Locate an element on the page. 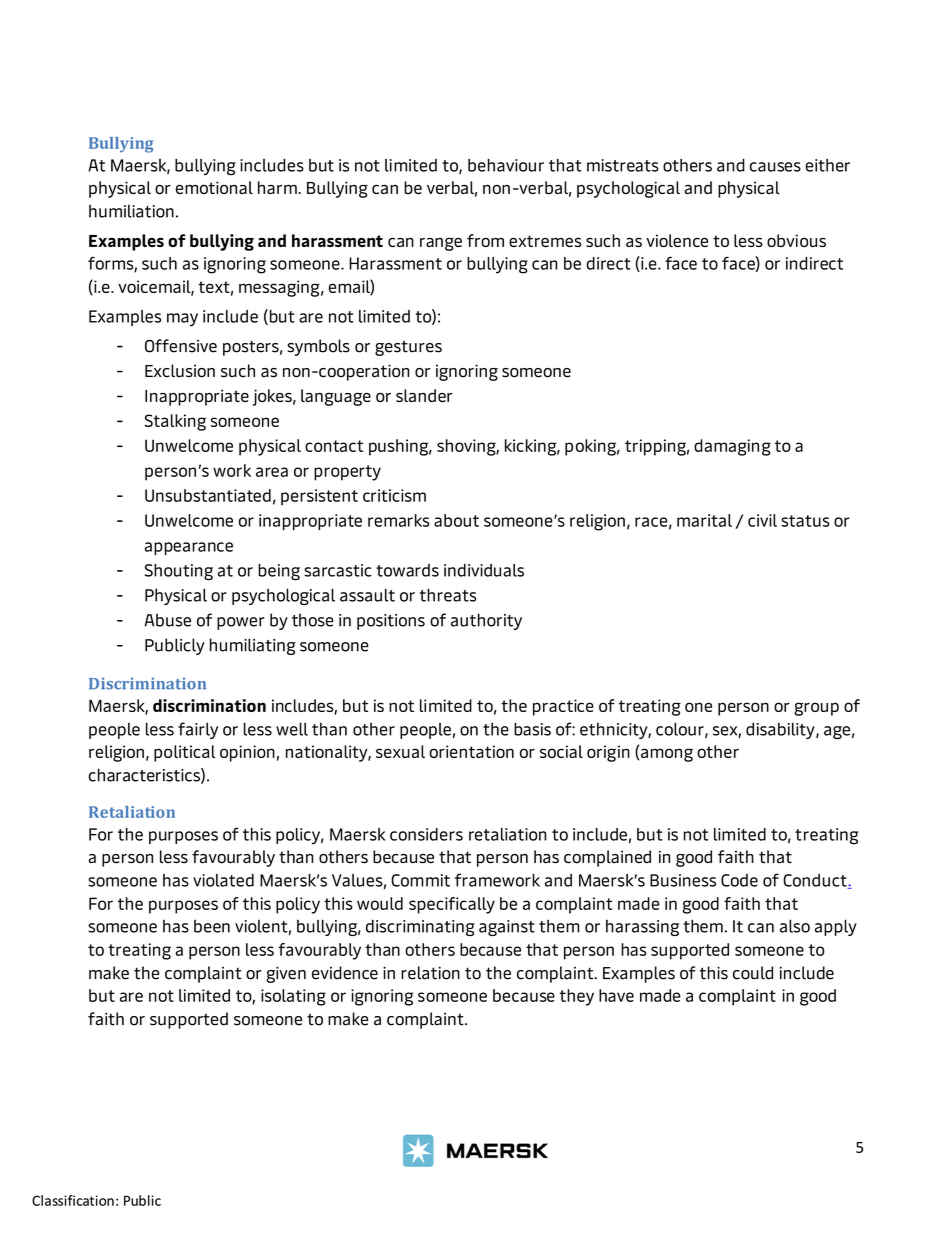  authority is located at coordinates (486, 621).
